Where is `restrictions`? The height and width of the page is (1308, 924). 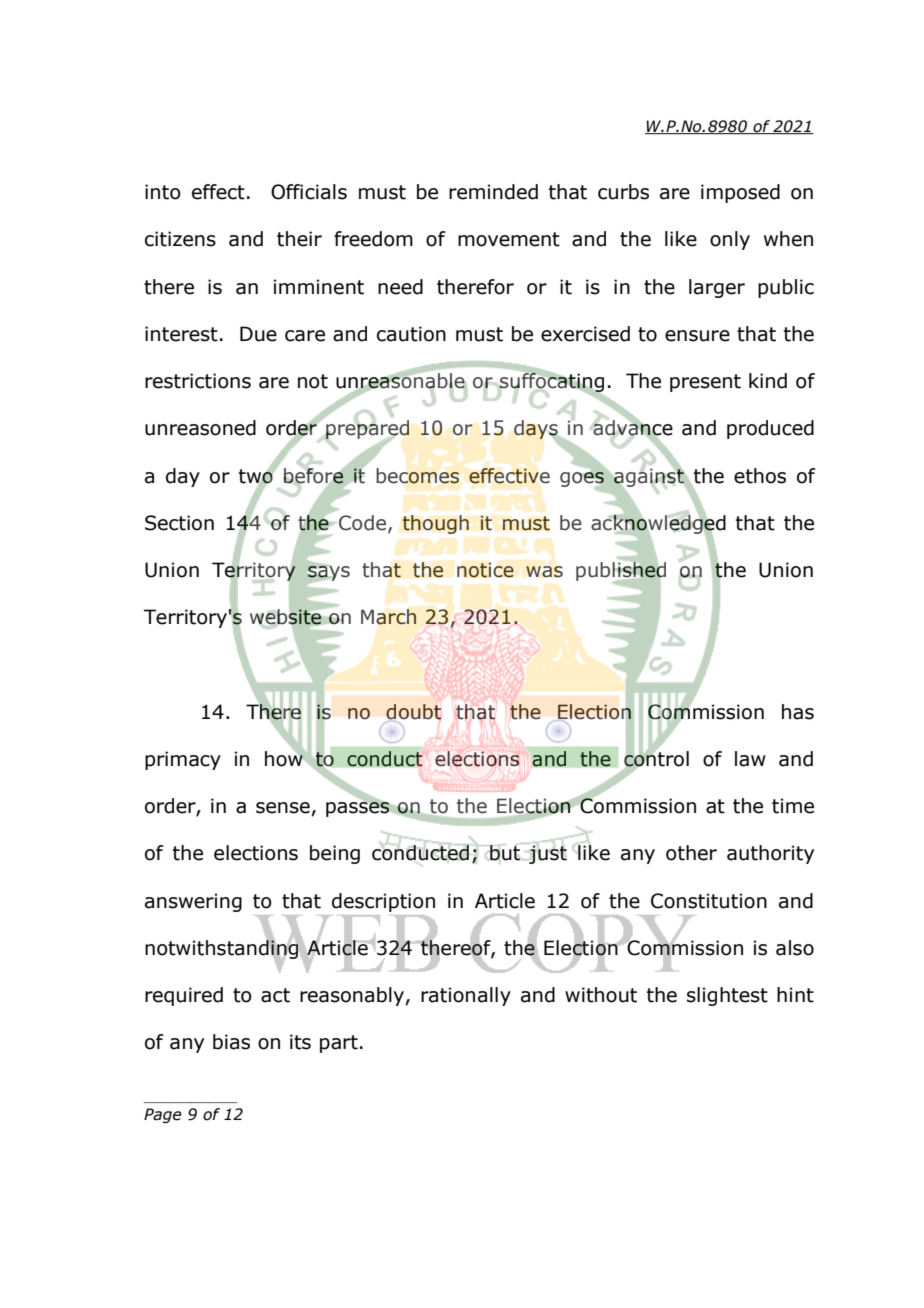 restrictions is located at coordinates (198, 381).
